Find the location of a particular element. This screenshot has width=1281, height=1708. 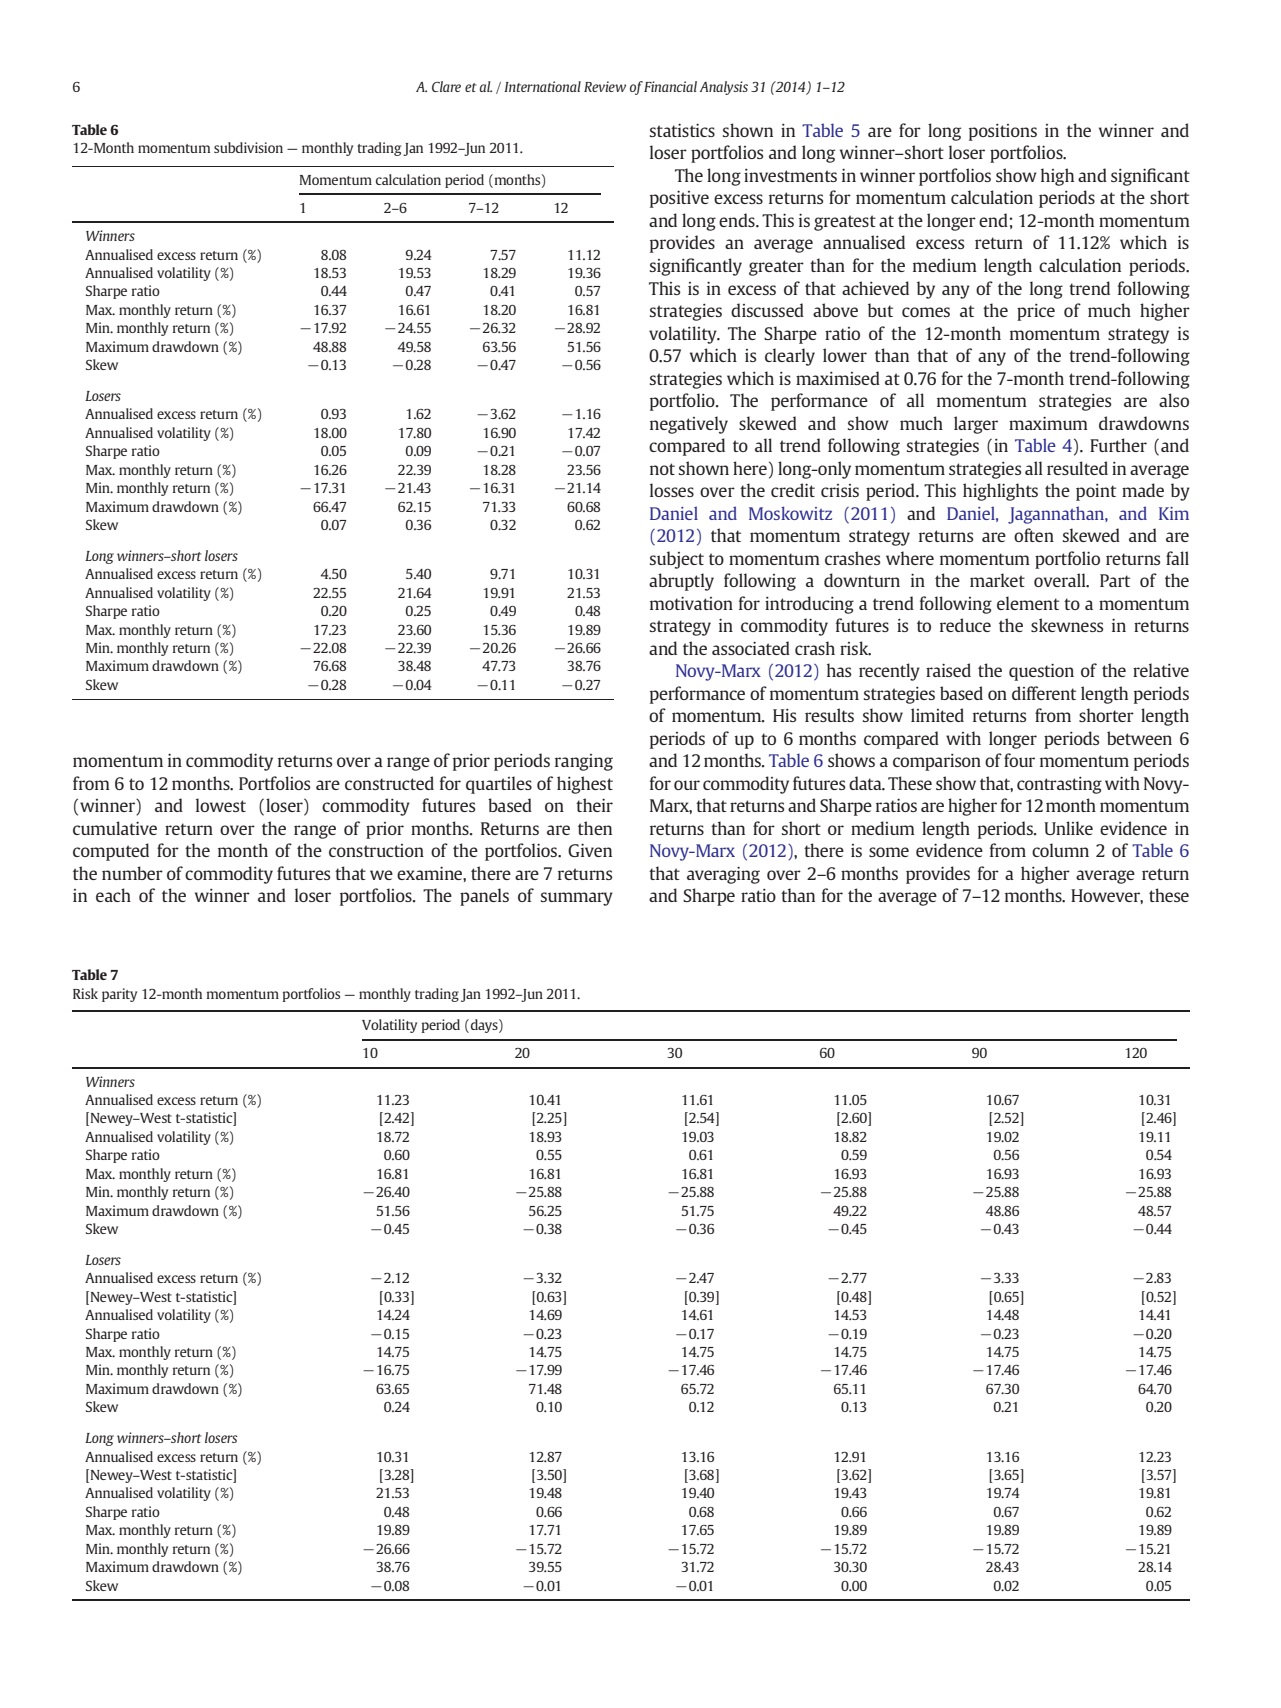

abruptly is located at coordinates (681, 582).
